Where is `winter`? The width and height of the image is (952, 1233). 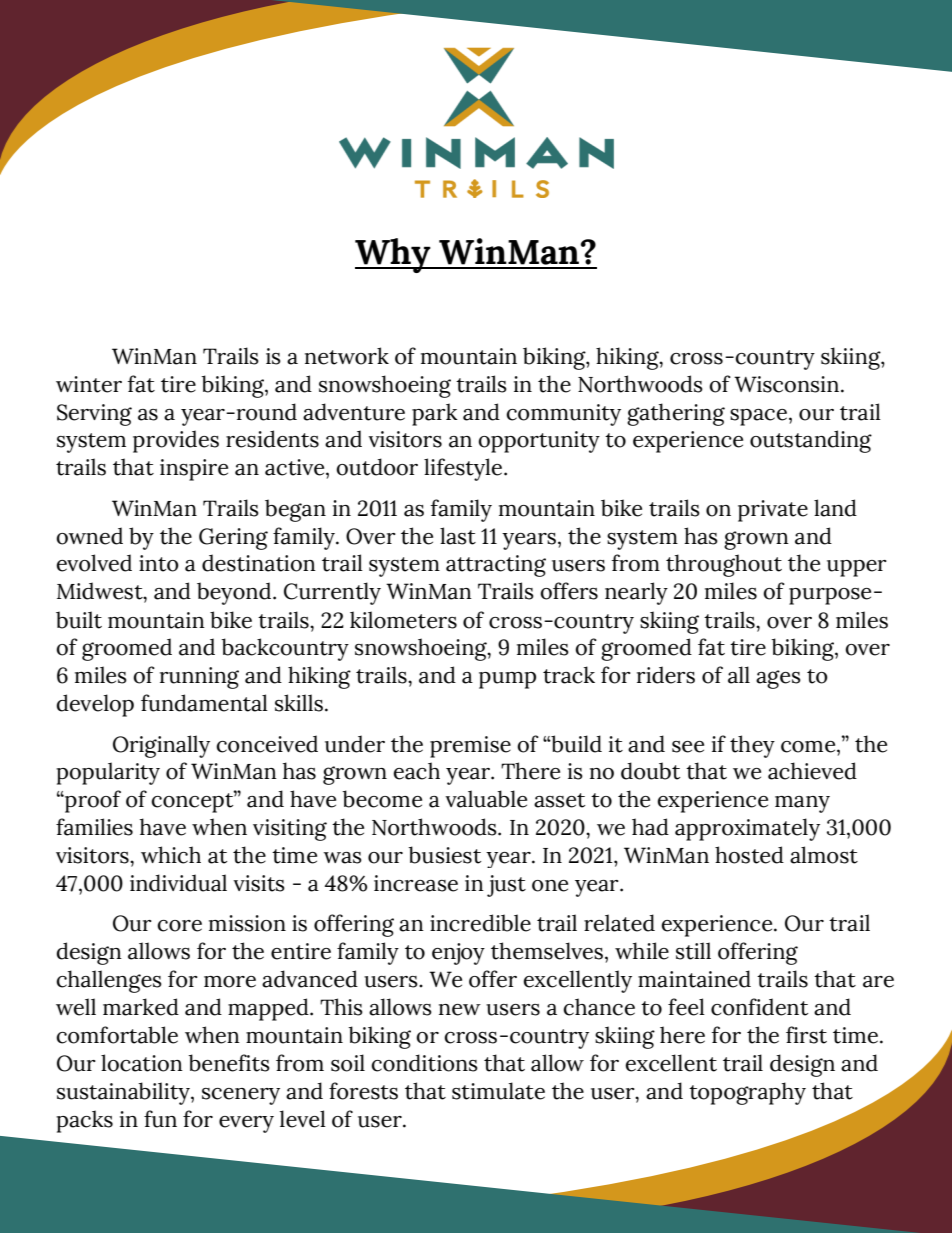 winter is located at coordinates (89, 384).
